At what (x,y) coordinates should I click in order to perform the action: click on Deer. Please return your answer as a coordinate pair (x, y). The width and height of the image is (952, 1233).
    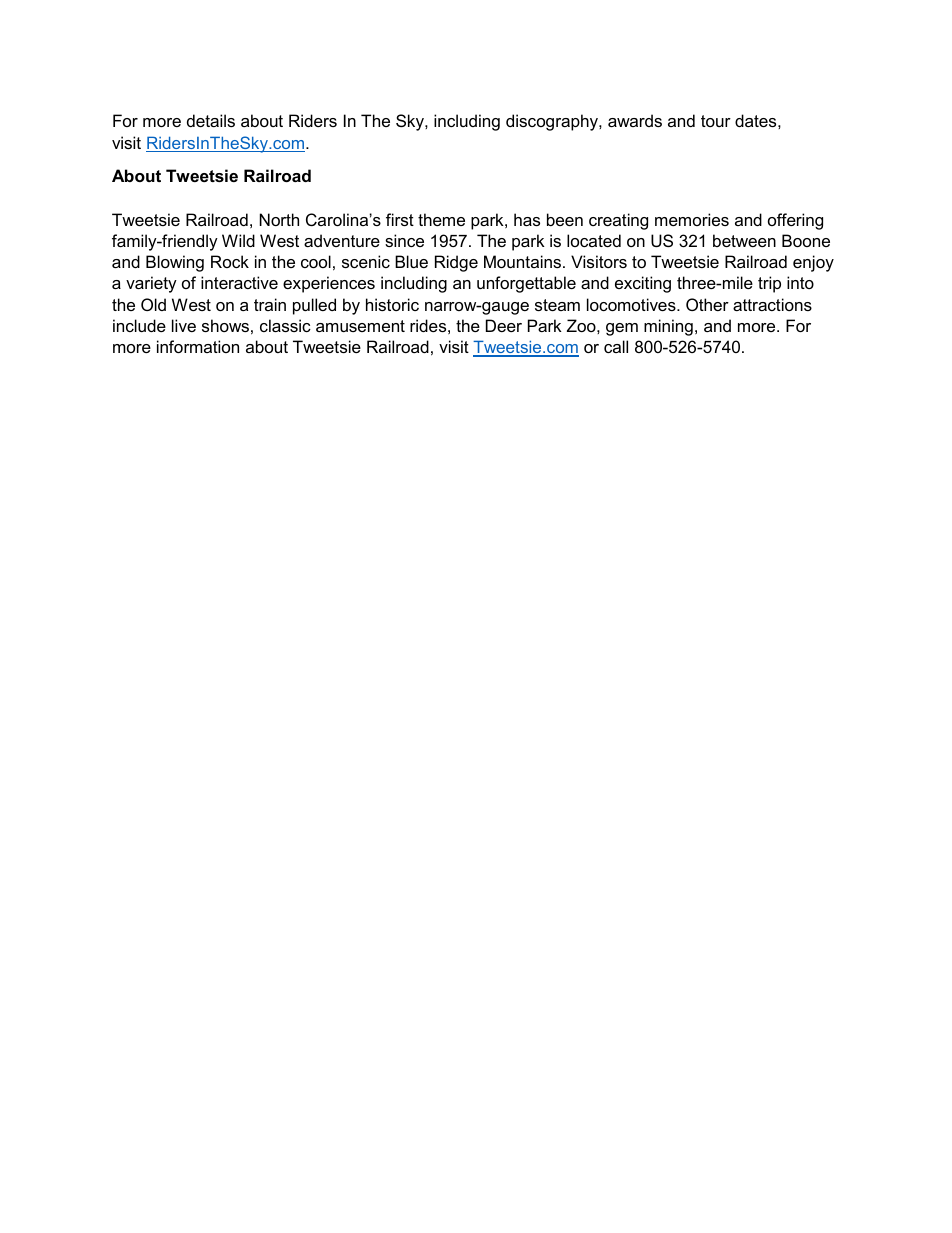
    Looking at the image, I should click on (504, 325).
